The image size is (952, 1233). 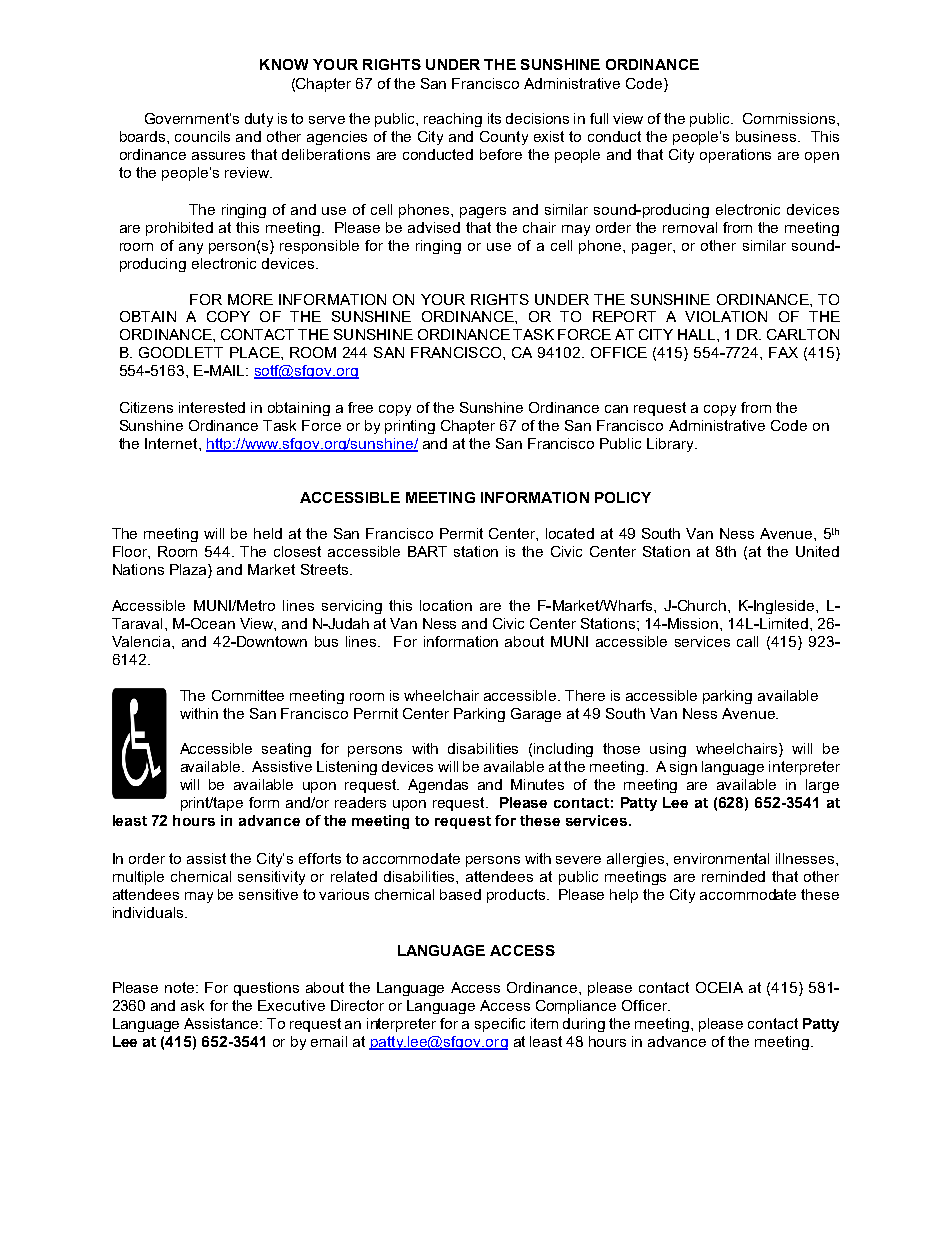 What do you see at coordinates (500, 1025) in the screenshot?
I see `specific` at bounding box center [500, 1025].
